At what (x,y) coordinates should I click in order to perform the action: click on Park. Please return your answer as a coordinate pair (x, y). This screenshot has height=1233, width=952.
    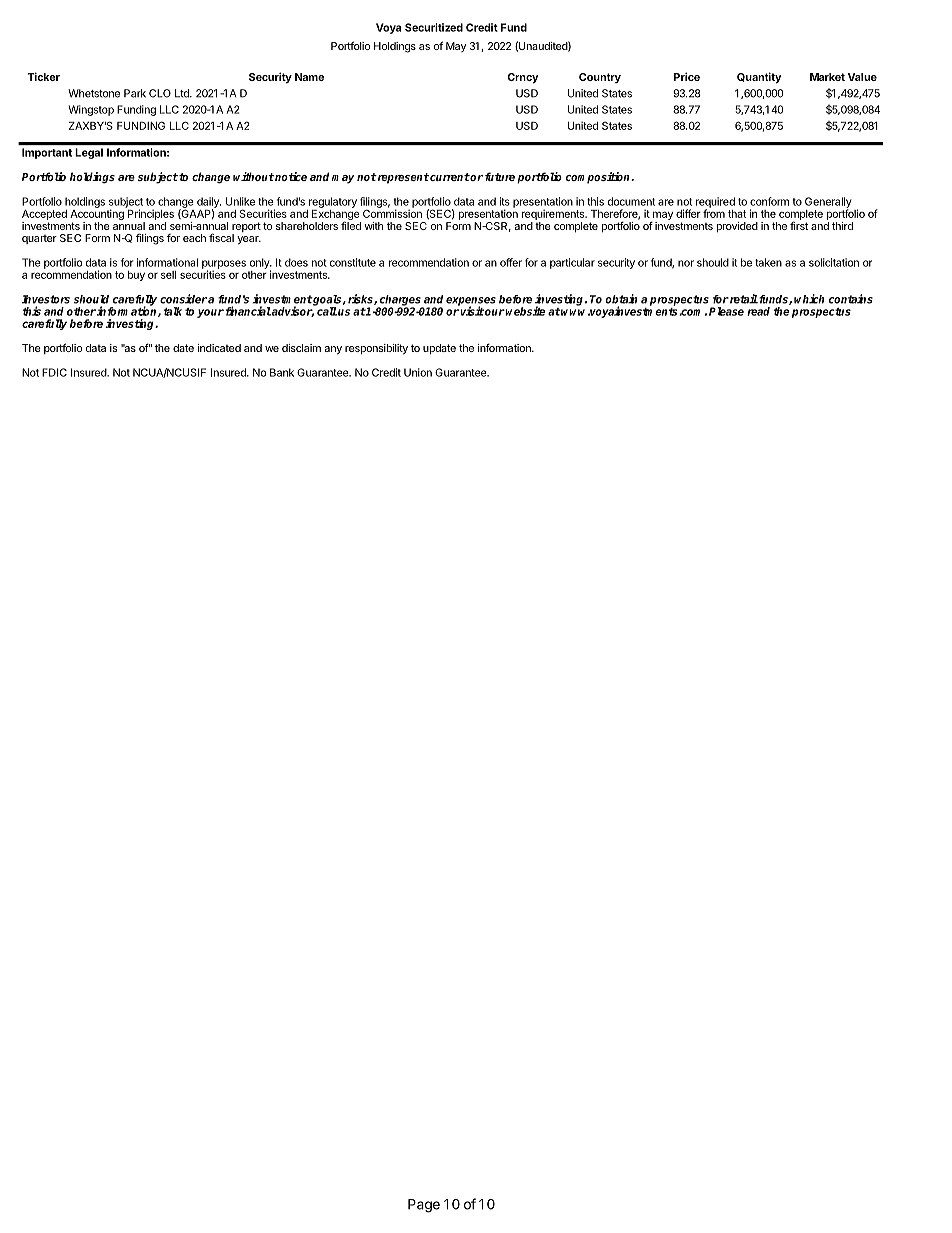
    Looking at the image, I should click on (135, 93).
